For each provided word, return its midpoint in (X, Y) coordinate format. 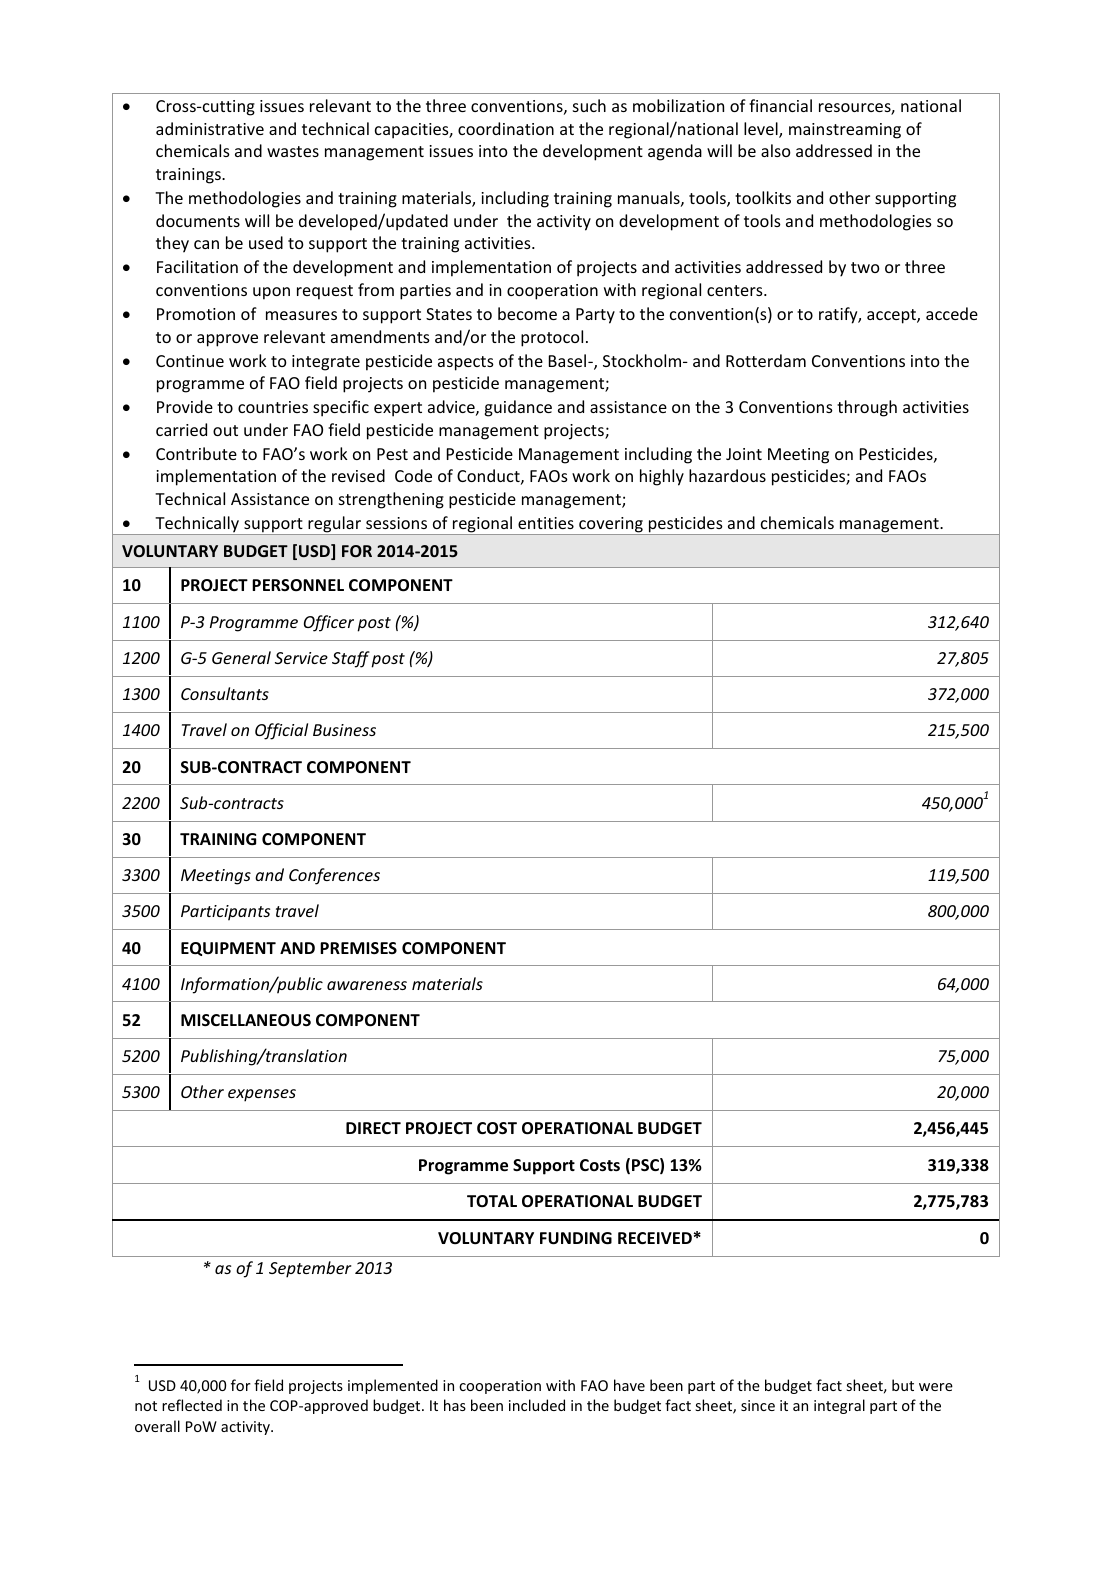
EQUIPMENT (228, 949)
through (867, 408)
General (241, 657)
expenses (262, 1095)
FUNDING (576, 1238)
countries (273, 407)
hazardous (727, 475)
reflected (192, 1405)
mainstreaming (845, 131)
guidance (518, 408)
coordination (506, 128)
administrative (210, 128)
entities (546, 523)
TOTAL (492, 1201)
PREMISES (358, 948)
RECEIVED (655, 1238)
